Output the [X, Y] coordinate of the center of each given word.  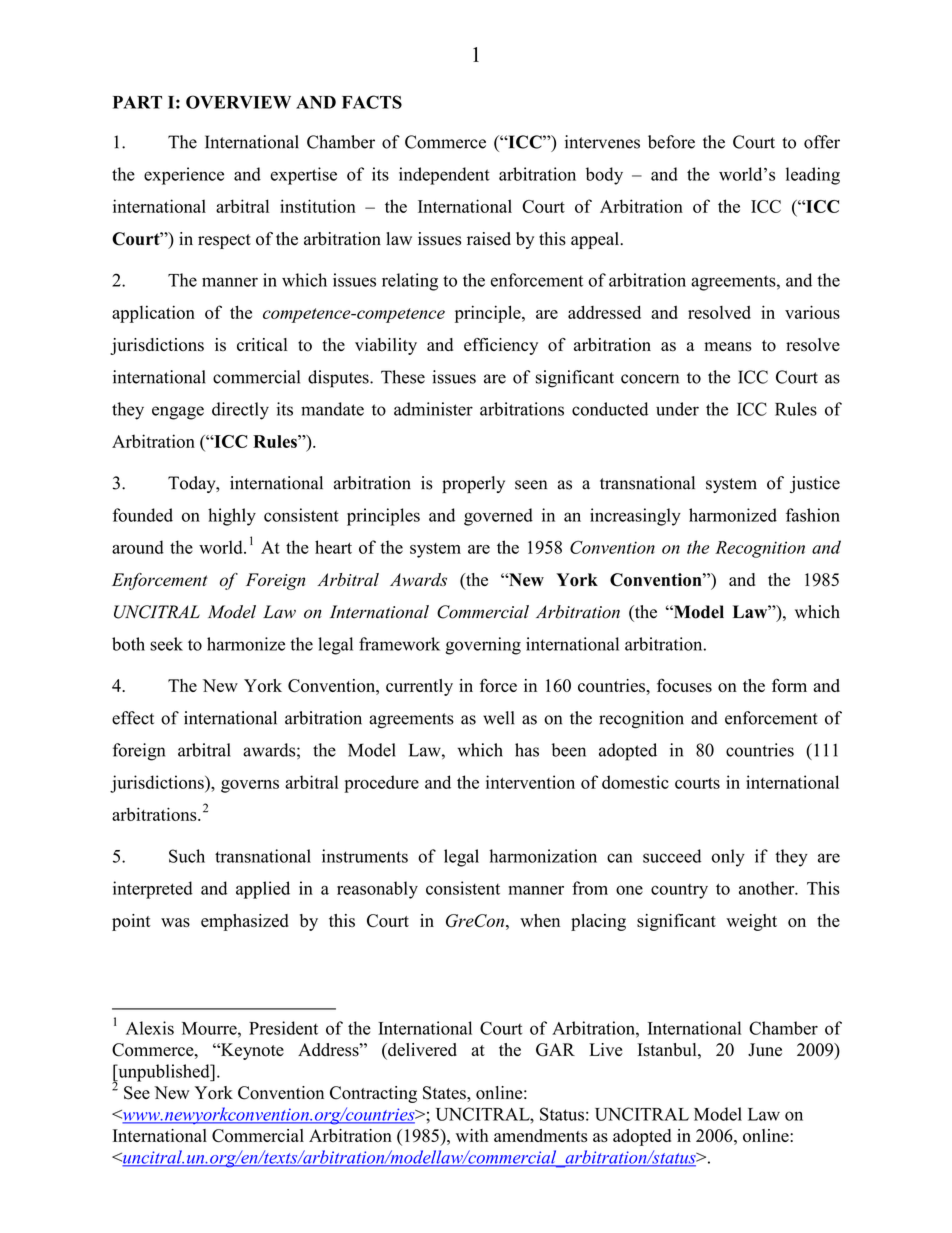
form [789, 685]
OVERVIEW [238, 102]
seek [166, 644]
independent [444, 176]
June [765, 1050]
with [472, 1135]
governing [483, 646]
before [671, 142]
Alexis [150, 1028]
